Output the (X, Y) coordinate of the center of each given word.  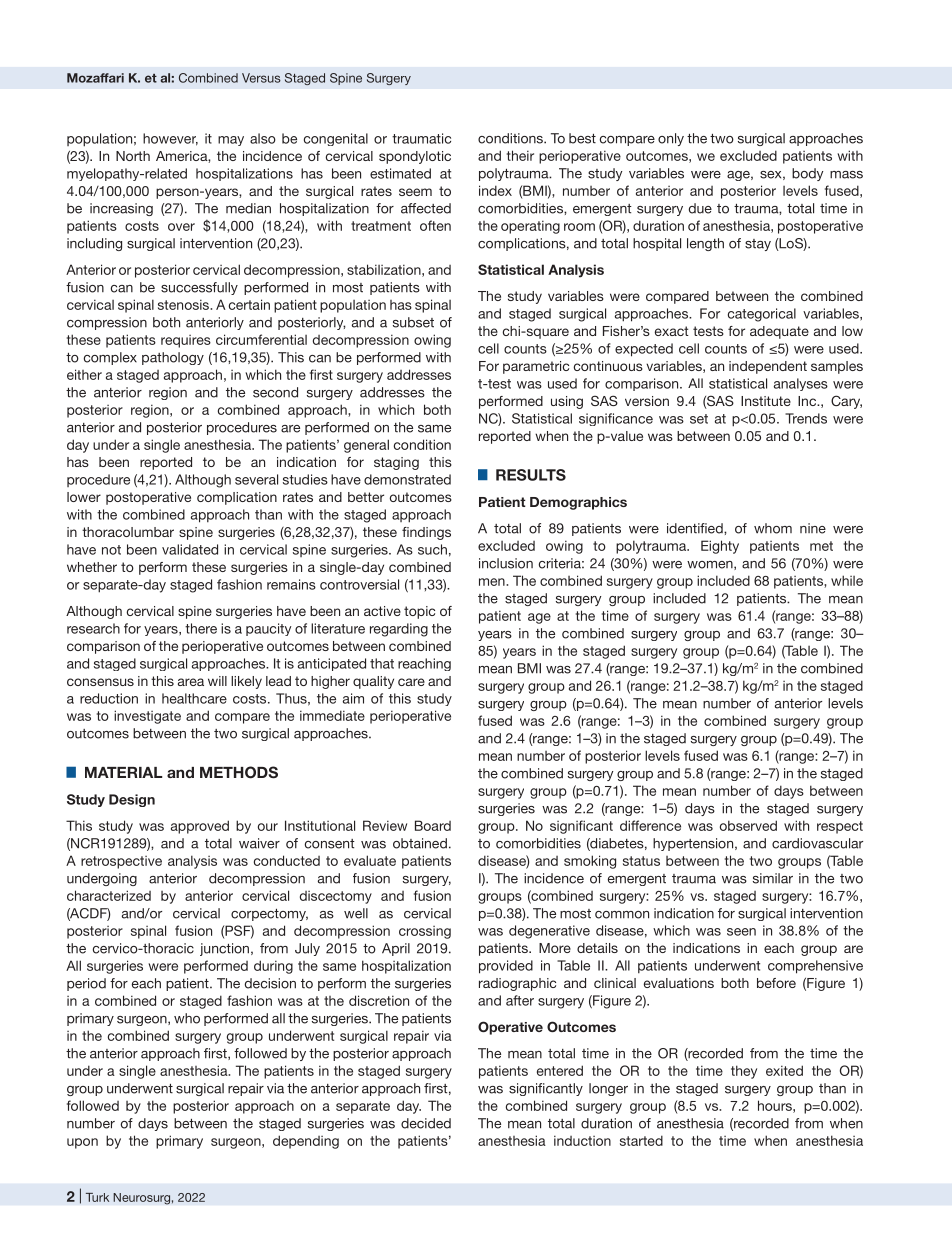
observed (748, 825)
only (671, 139)
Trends (806, 418)
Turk (97, 1197)
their (520, 155)
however (170, 139)
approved (200, 827)
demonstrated (407, 479)
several (256, 479)
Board (433, 825)
